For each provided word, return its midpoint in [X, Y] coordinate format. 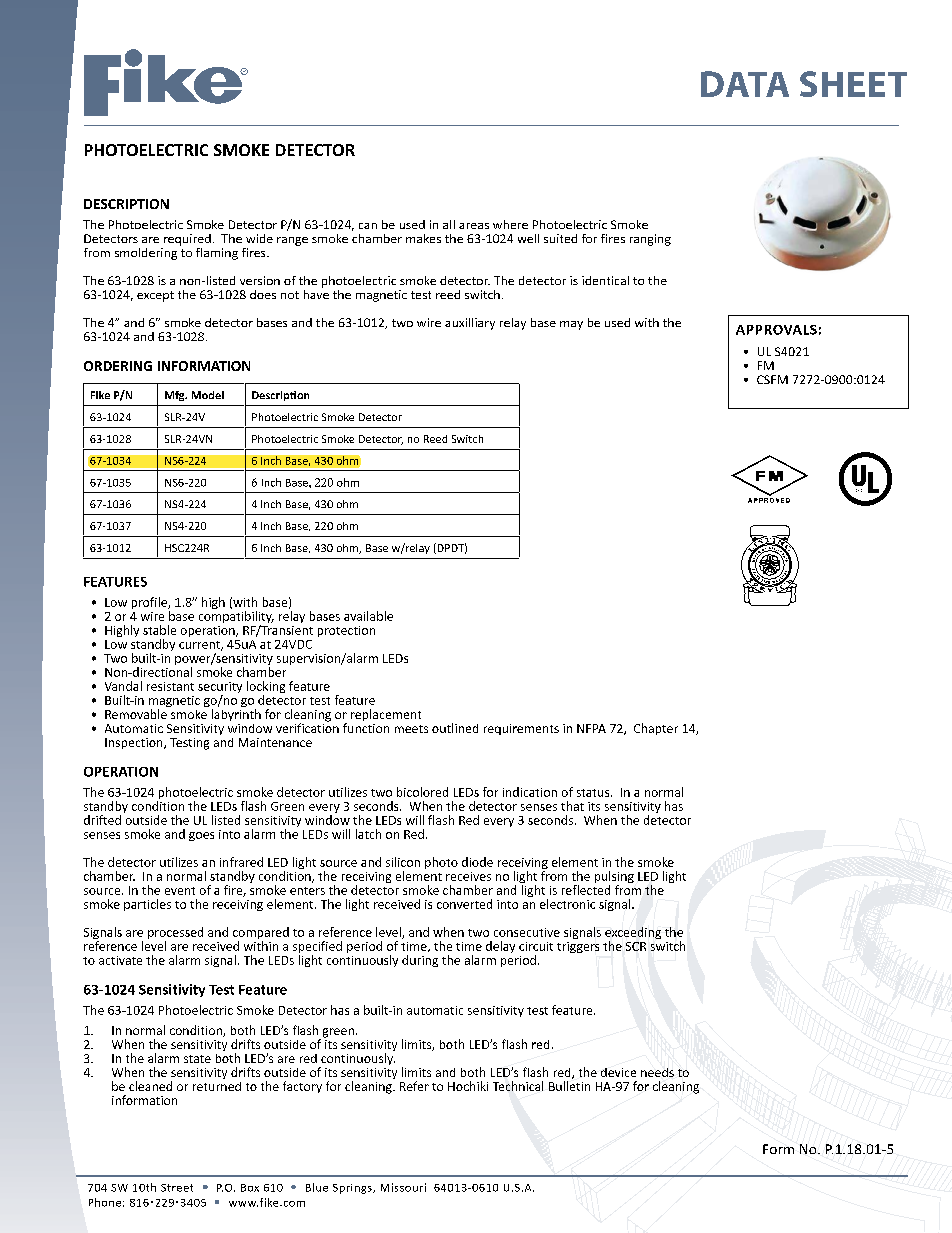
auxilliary [470, 324]
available [368, 616]
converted [464, 904]
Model [208, 395]
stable [159, 630]
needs [657, 1072]
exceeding [633, 934]
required [187, 240]
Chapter [656, 729]
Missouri [403, 1187]
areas [474, 226]
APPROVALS [776, 330]
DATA [745, 84]
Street [177, 1188]
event [180, 891]
